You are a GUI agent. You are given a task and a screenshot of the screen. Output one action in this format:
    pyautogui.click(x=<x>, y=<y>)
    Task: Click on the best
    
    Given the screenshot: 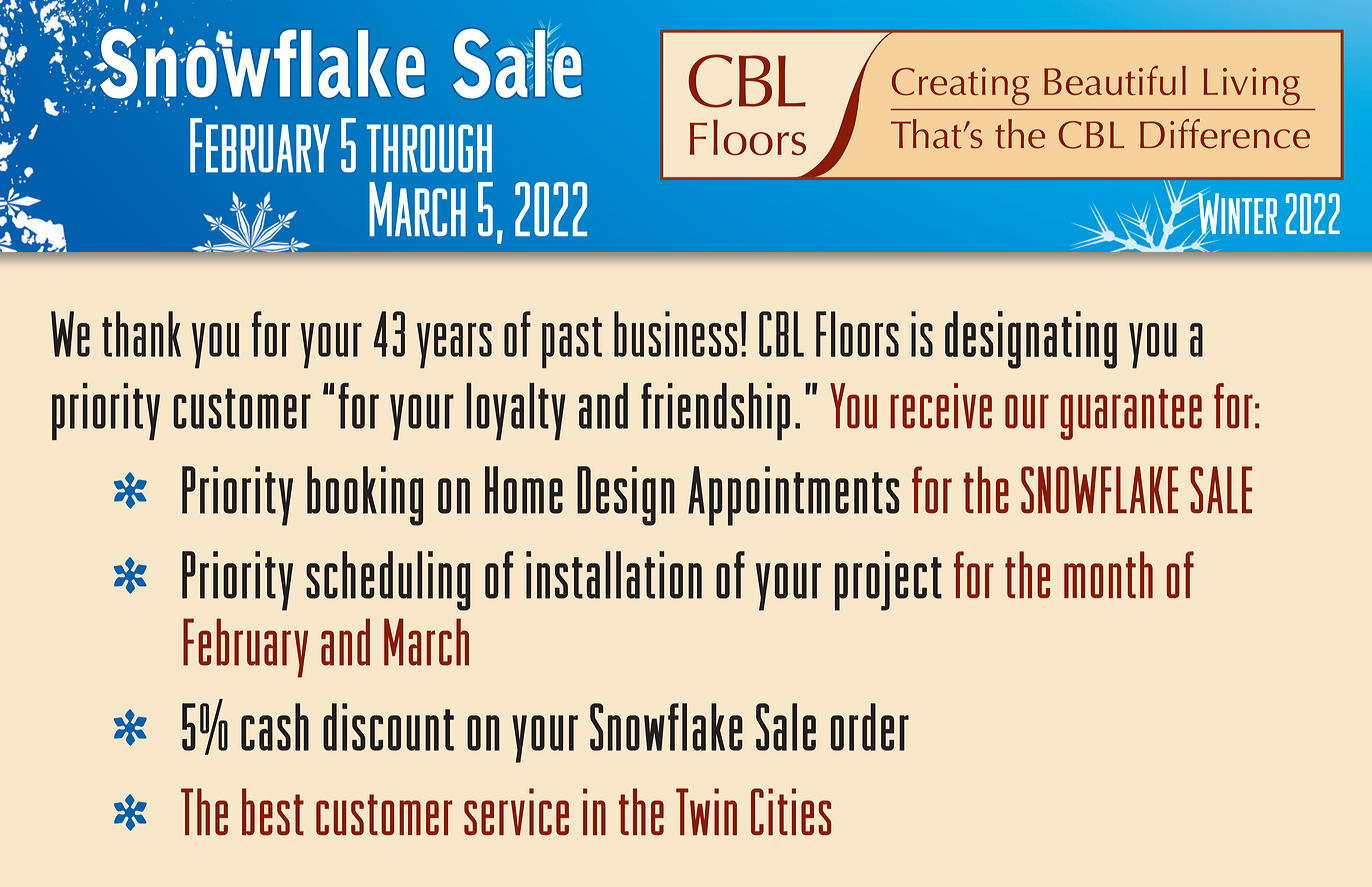 What is the action you would take?
    pyautogui.click(x=273, y=812)
